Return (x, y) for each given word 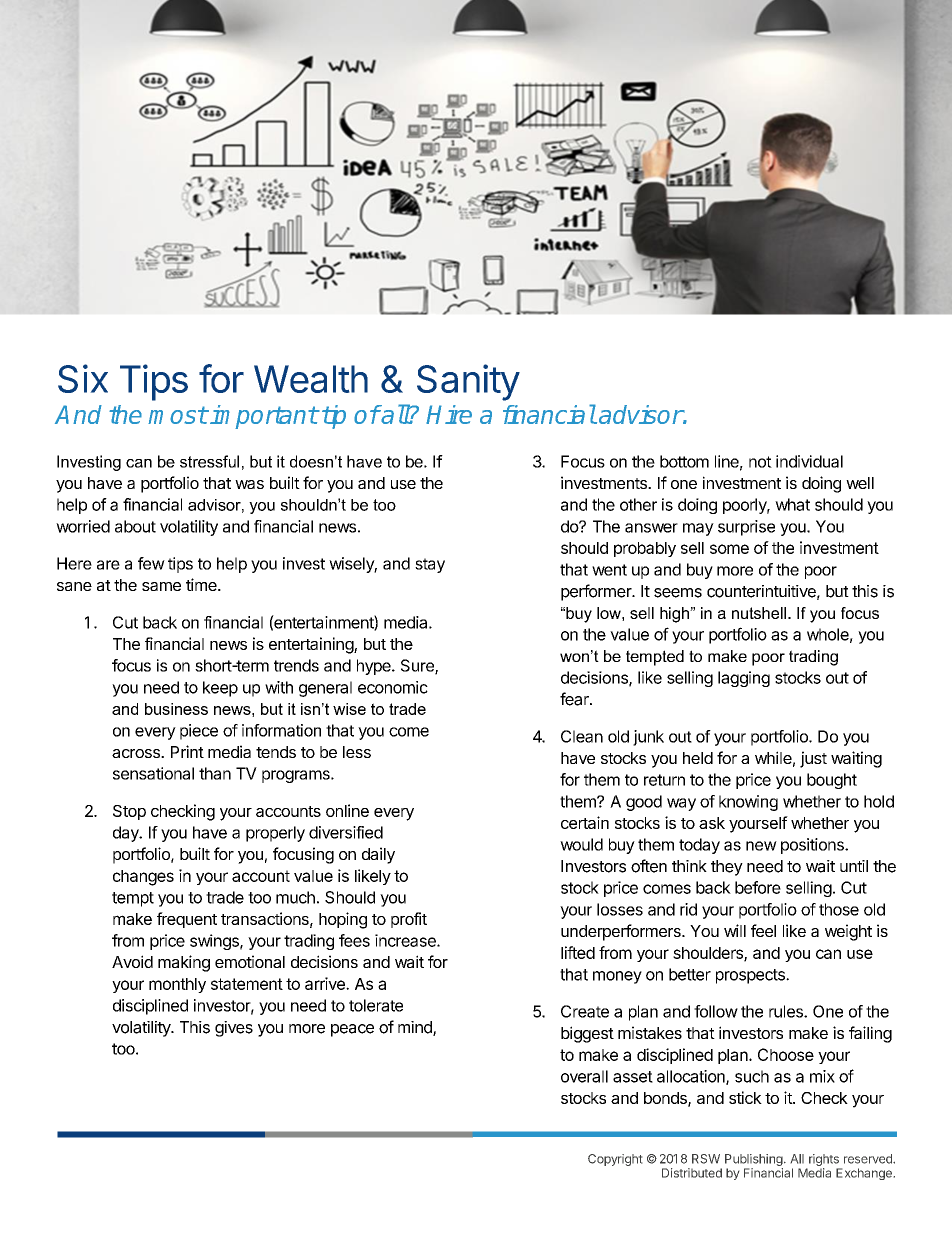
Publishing (754, 1160)
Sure (418, 666)
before (758, 887)
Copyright (615, 1160)
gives (234, 1029)
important (264, 417)
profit (409, 920)
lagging (744, 679)
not (760, 462)
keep (220, 689)
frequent (187, 920)
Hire (449, 414)
